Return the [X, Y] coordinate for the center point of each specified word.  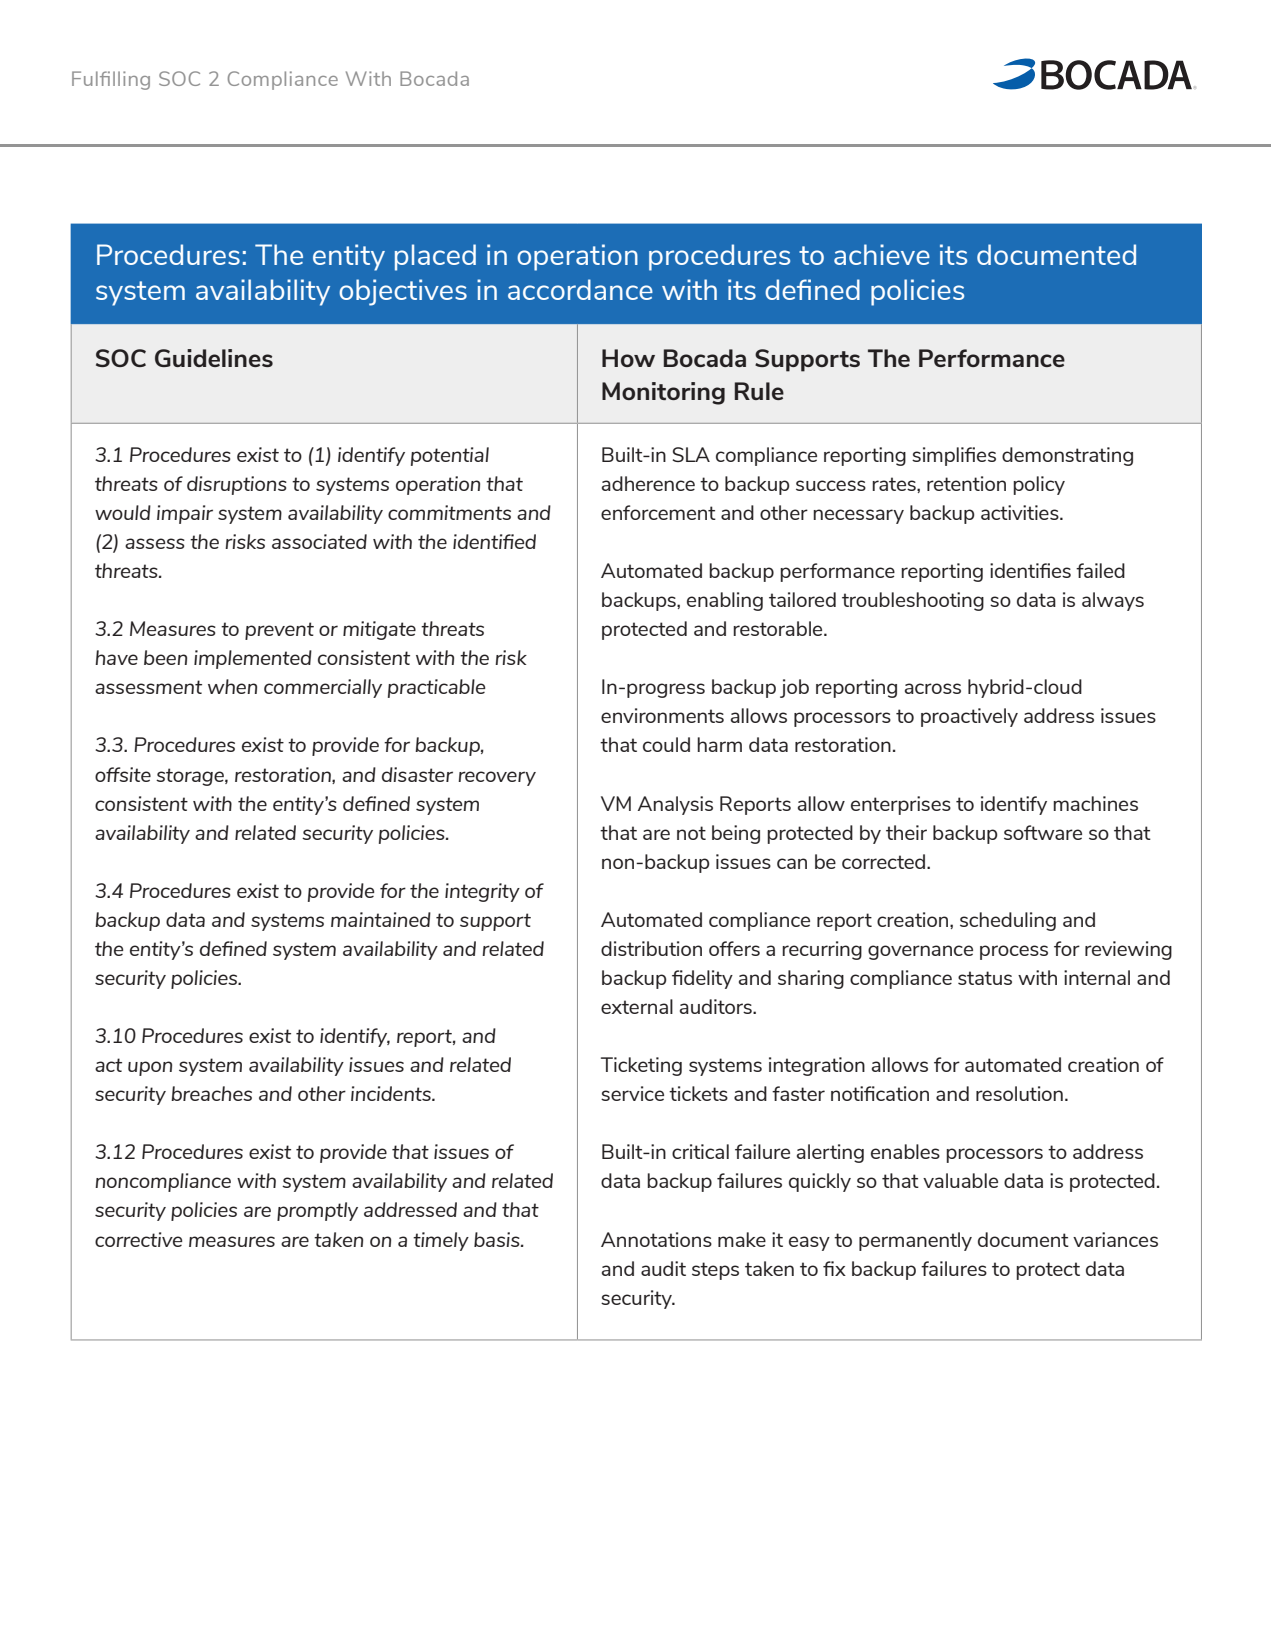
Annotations [656, 1239]
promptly [317, 1211]
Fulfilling [111, 80]
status [985, 978]
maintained [381, 919]
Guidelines [214, 358]
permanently [915, 1241]
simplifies [954, 456]
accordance [580, 289]
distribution [651, 948]
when [232, 686]
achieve [882, 254]
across [933, 688]
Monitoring [663, 393]
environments [662, 715]
